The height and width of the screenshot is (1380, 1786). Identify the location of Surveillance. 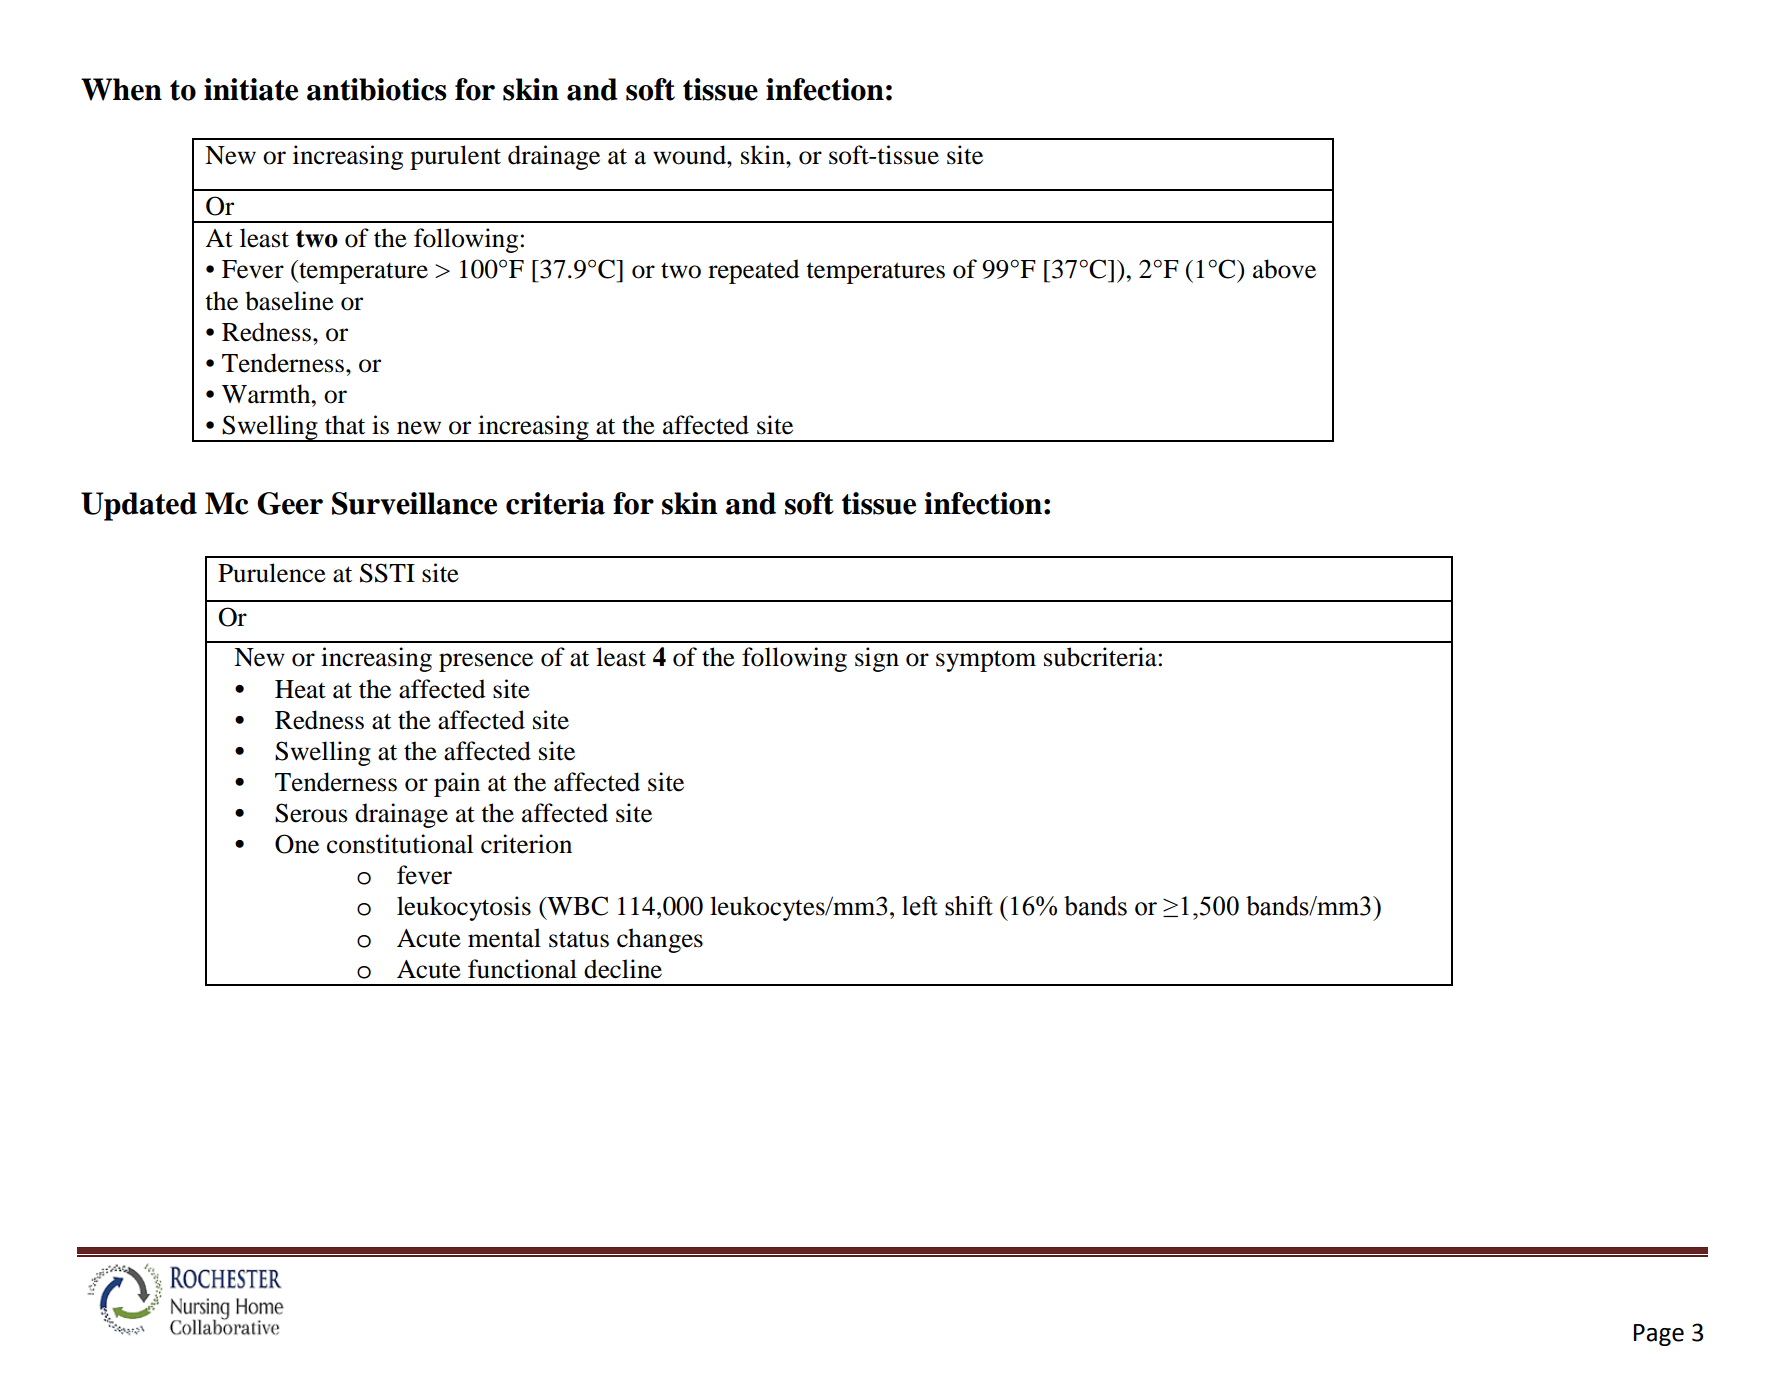
(414, 503).
